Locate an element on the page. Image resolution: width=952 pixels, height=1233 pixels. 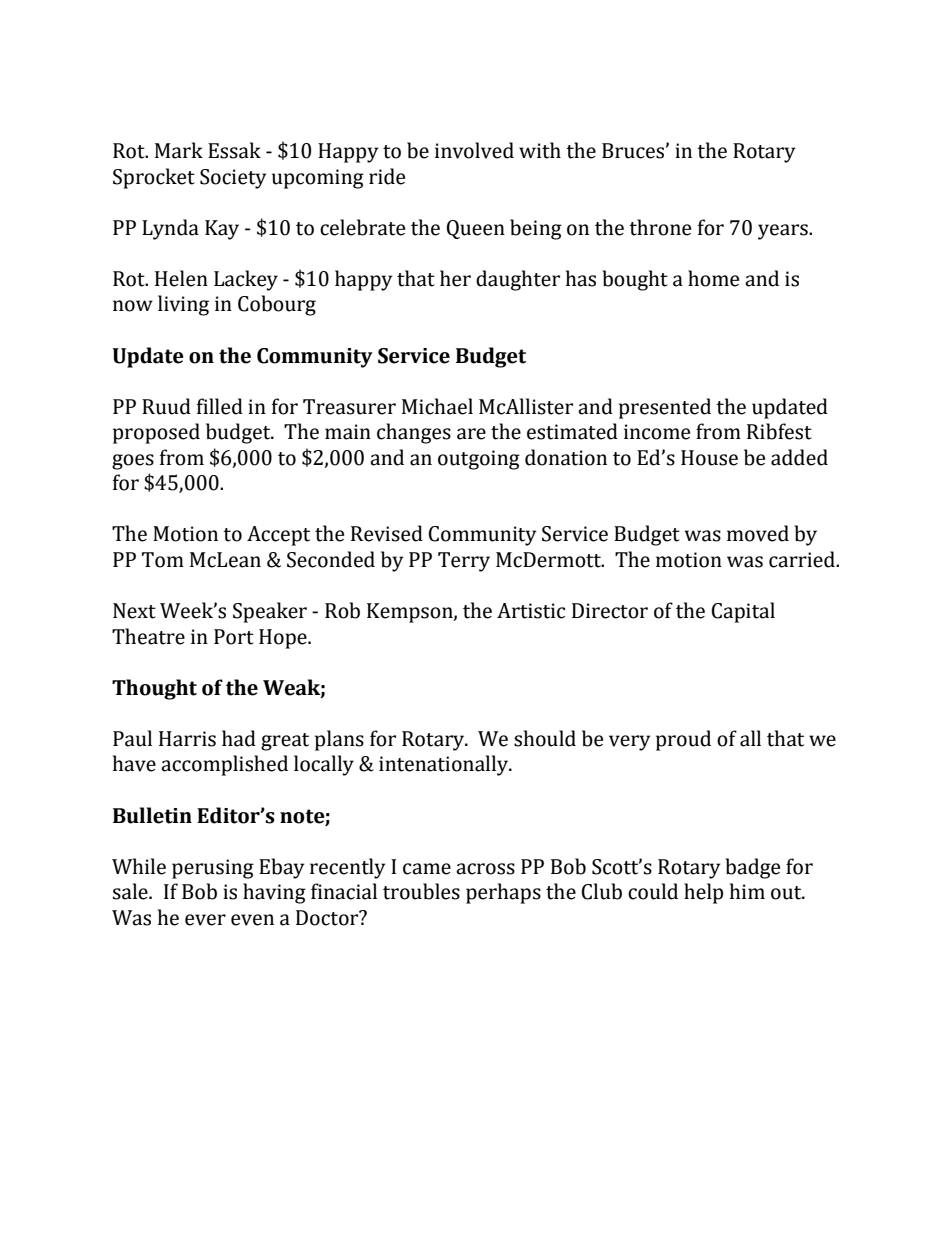
perhaps is located at coordinates (503, 893).
